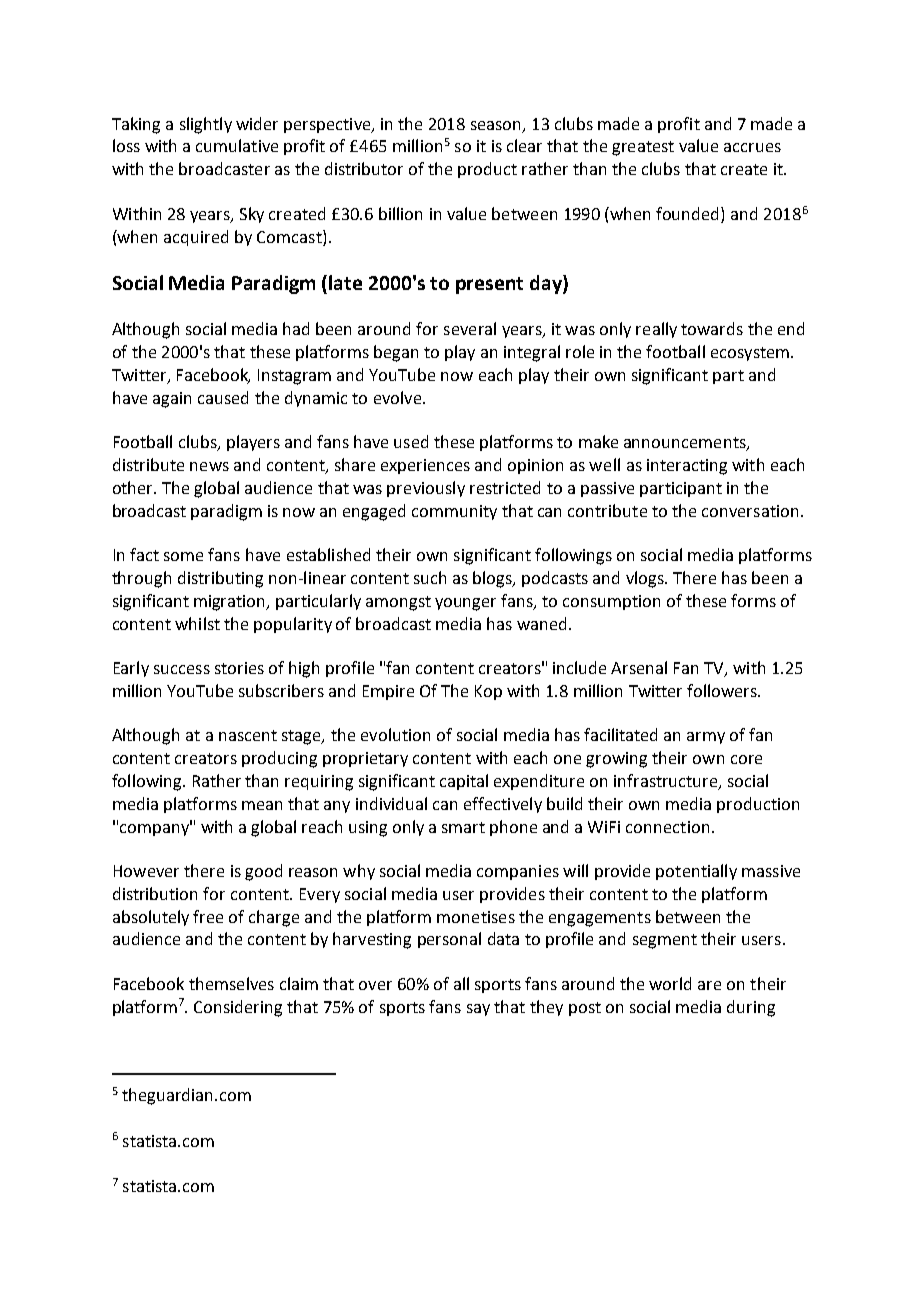  I want to click on world, so click(670, 983).
